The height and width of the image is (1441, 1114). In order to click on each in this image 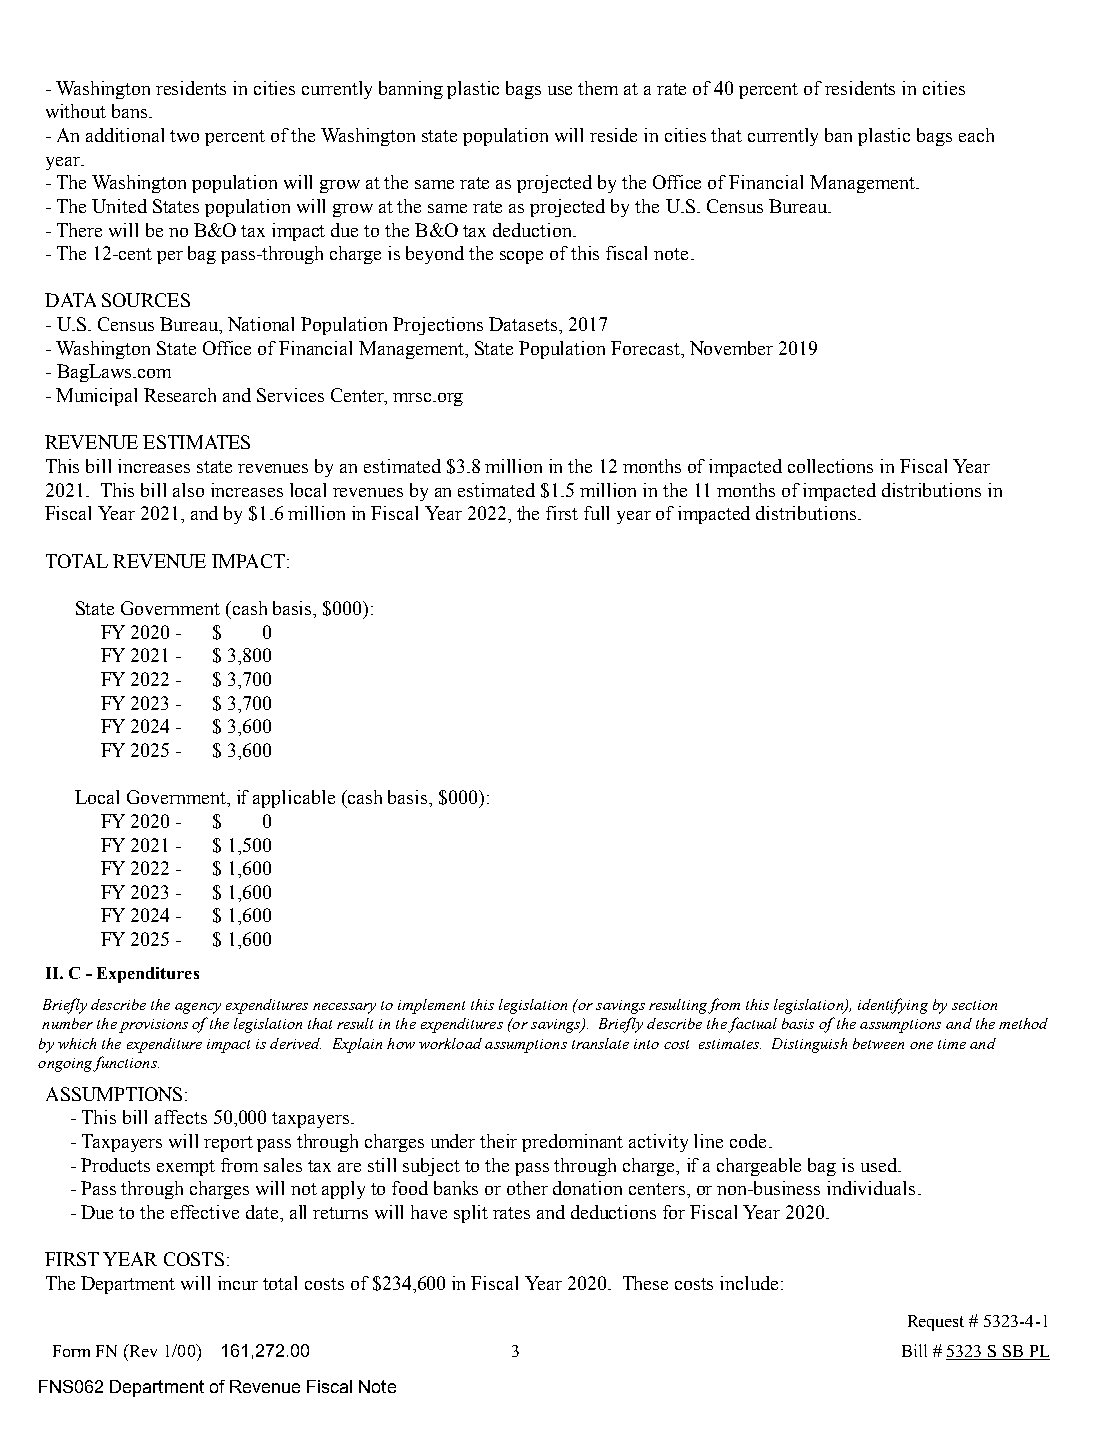, I will do `click(976, 135)`.
